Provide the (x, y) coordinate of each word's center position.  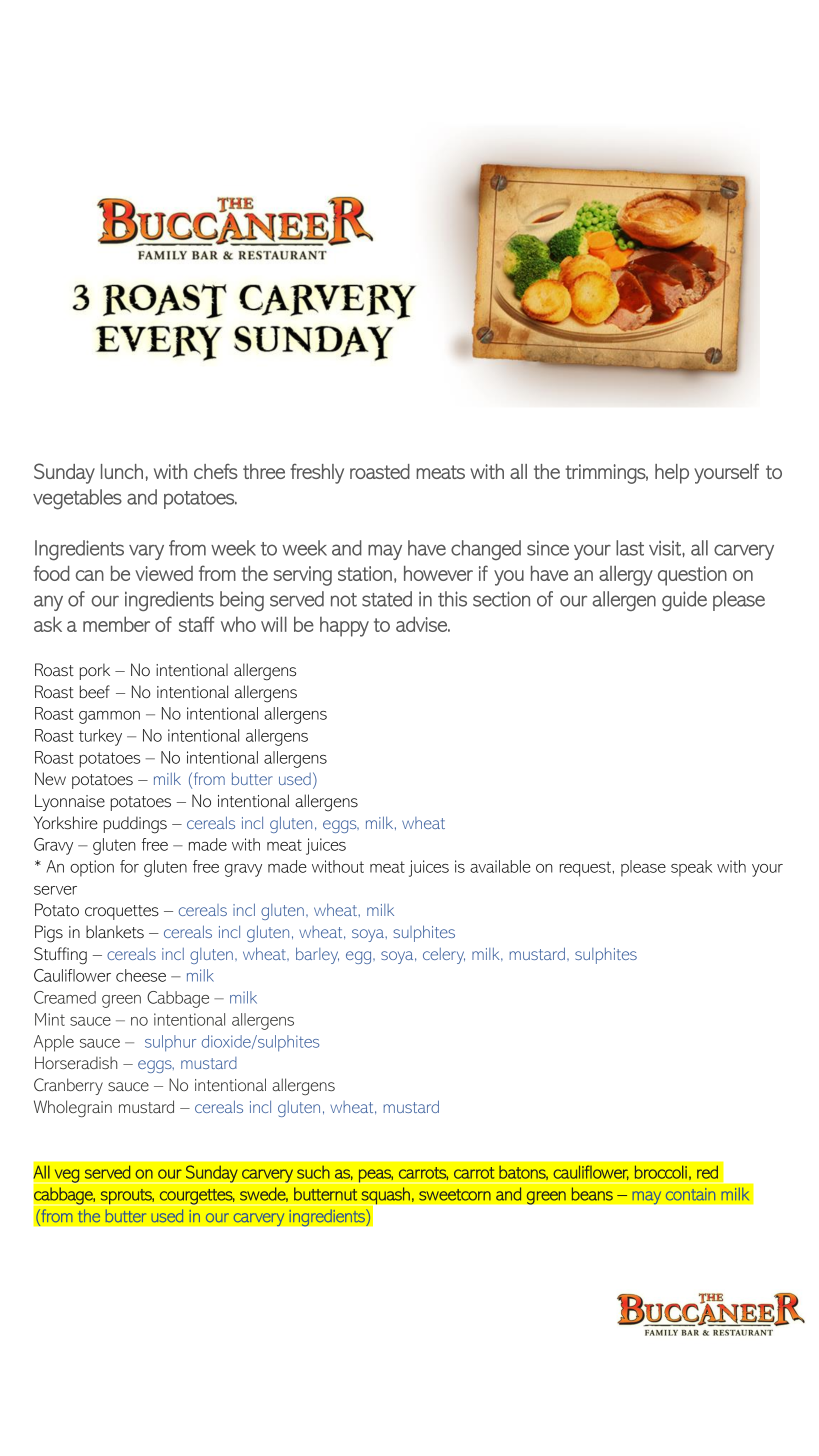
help (672, 474)
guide (684, 601)
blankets (115, 932)
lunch (122, 471)
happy (344, 627)
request (586, 869)
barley (317, 955)
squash (385, 1196)
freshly (317, 474)
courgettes (197, 1196)
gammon (109, 717)
